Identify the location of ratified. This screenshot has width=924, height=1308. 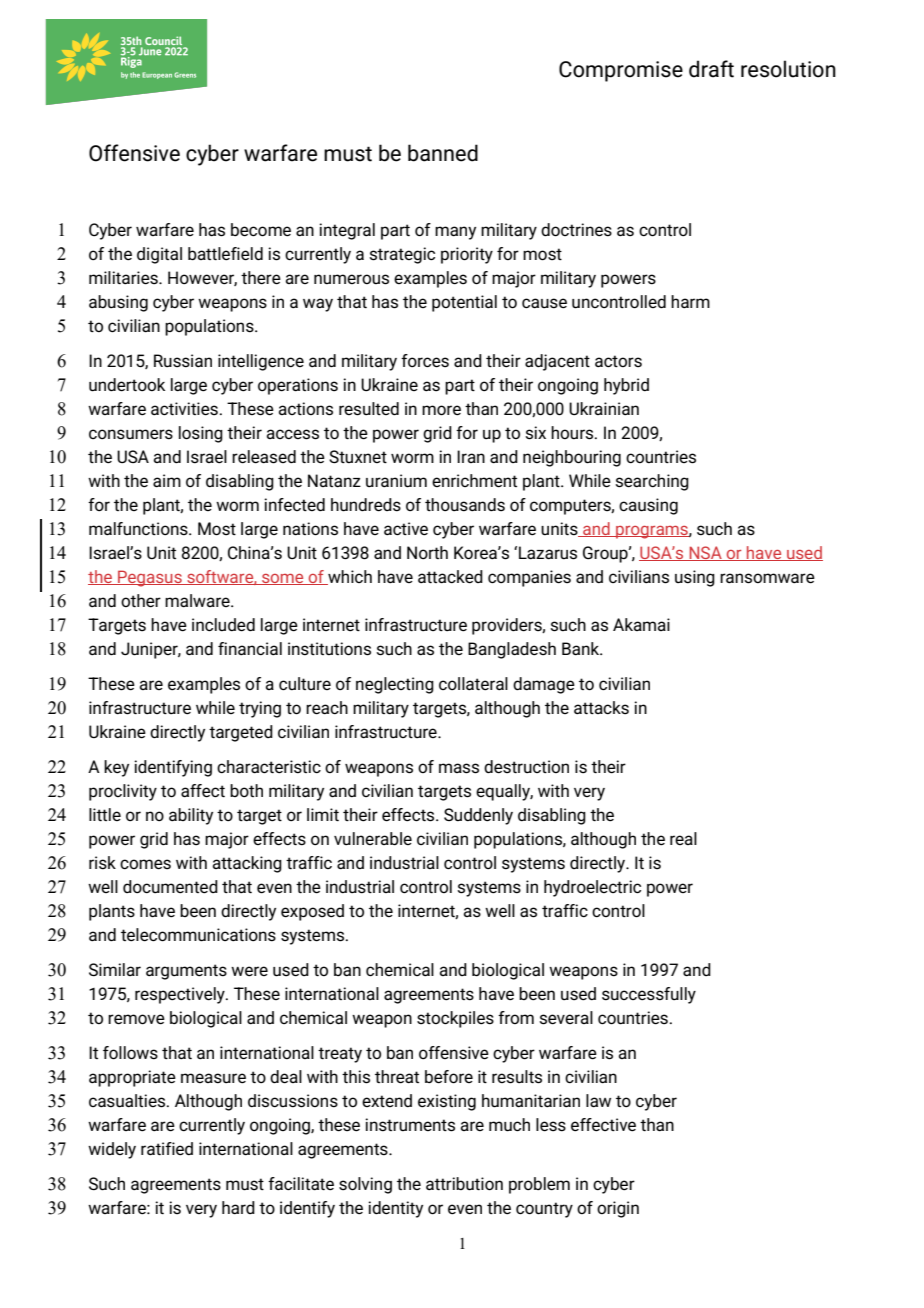
(167, 1149).
